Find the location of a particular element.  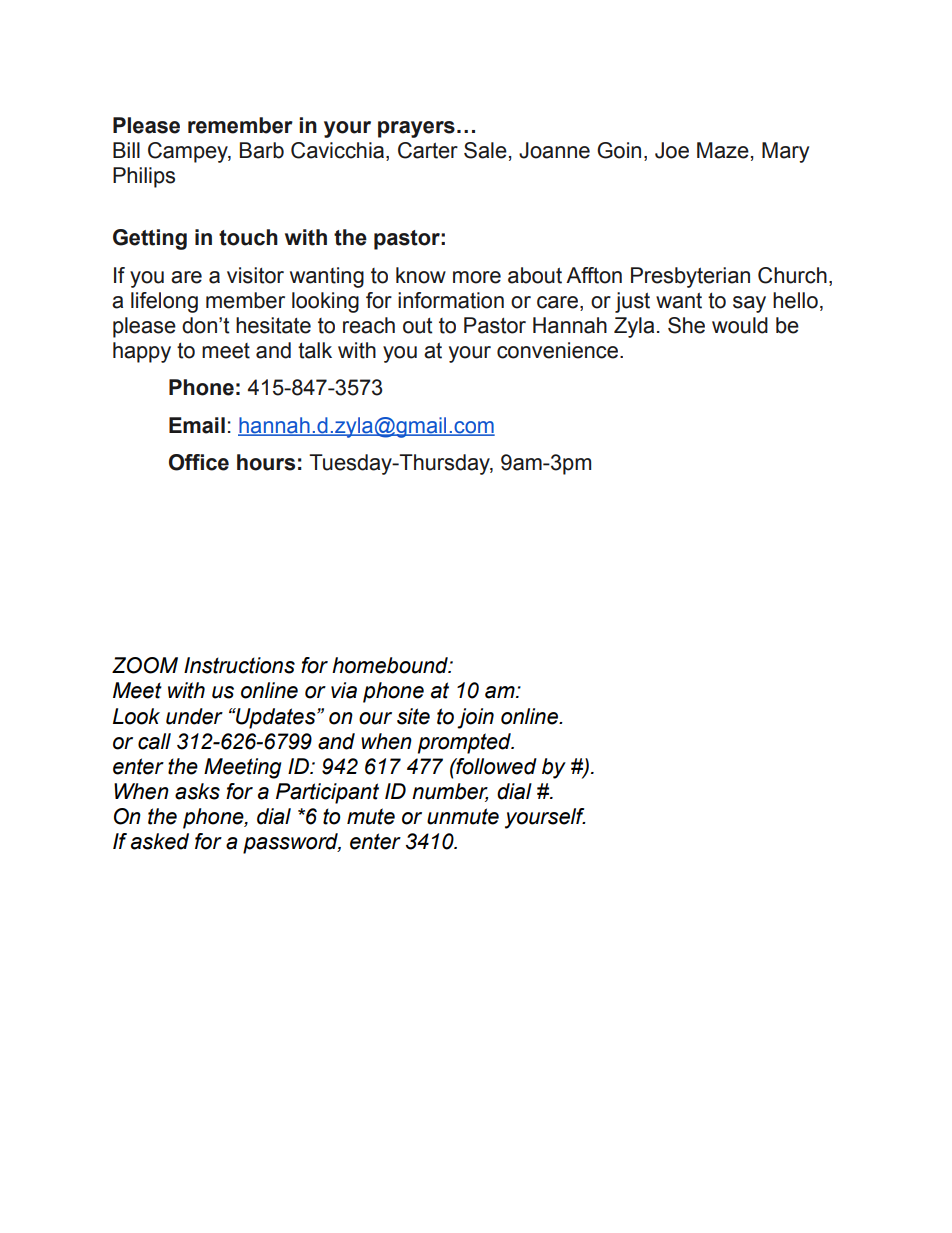

happy is located at coordinates (142, 352).
